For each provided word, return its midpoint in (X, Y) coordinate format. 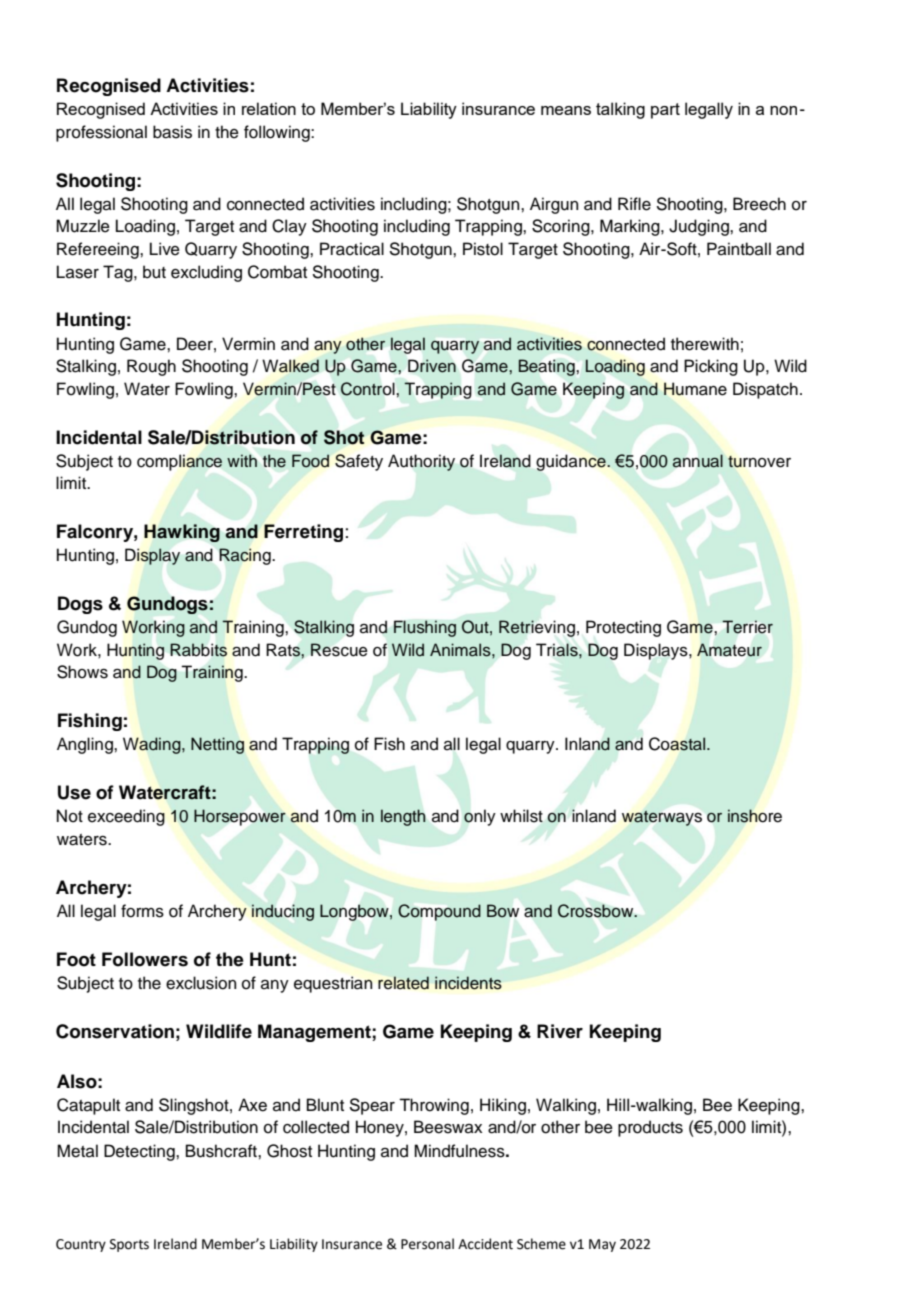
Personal (427, 1244)
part (665, 111)
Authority (421, 462)
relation (269, 108)
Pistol (483, 249)
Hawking (182, 533)
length (403, 817)
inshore (755, 816)
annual (698, 461)
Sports (129, 1245)
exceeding (126, 817)
